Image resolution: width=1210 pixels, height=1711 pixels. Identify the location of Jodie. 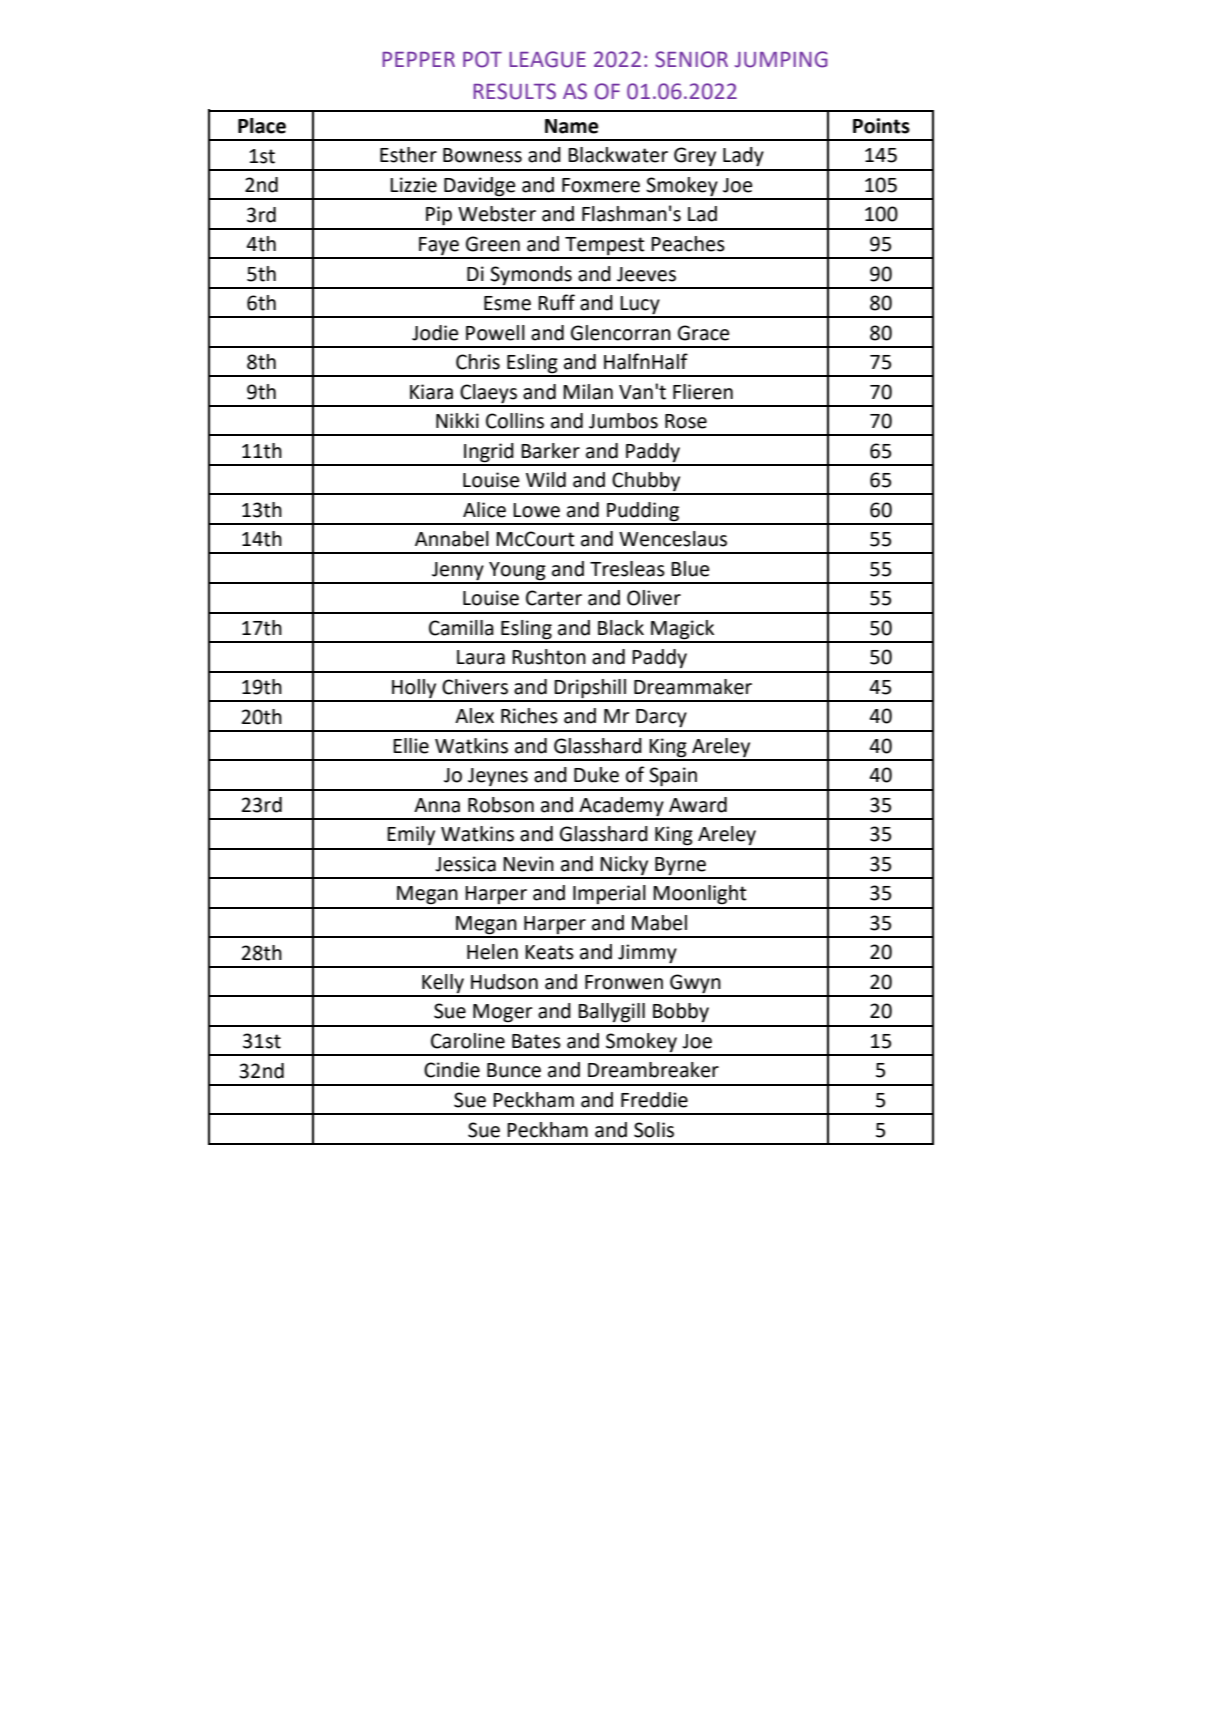
(435, 333).
